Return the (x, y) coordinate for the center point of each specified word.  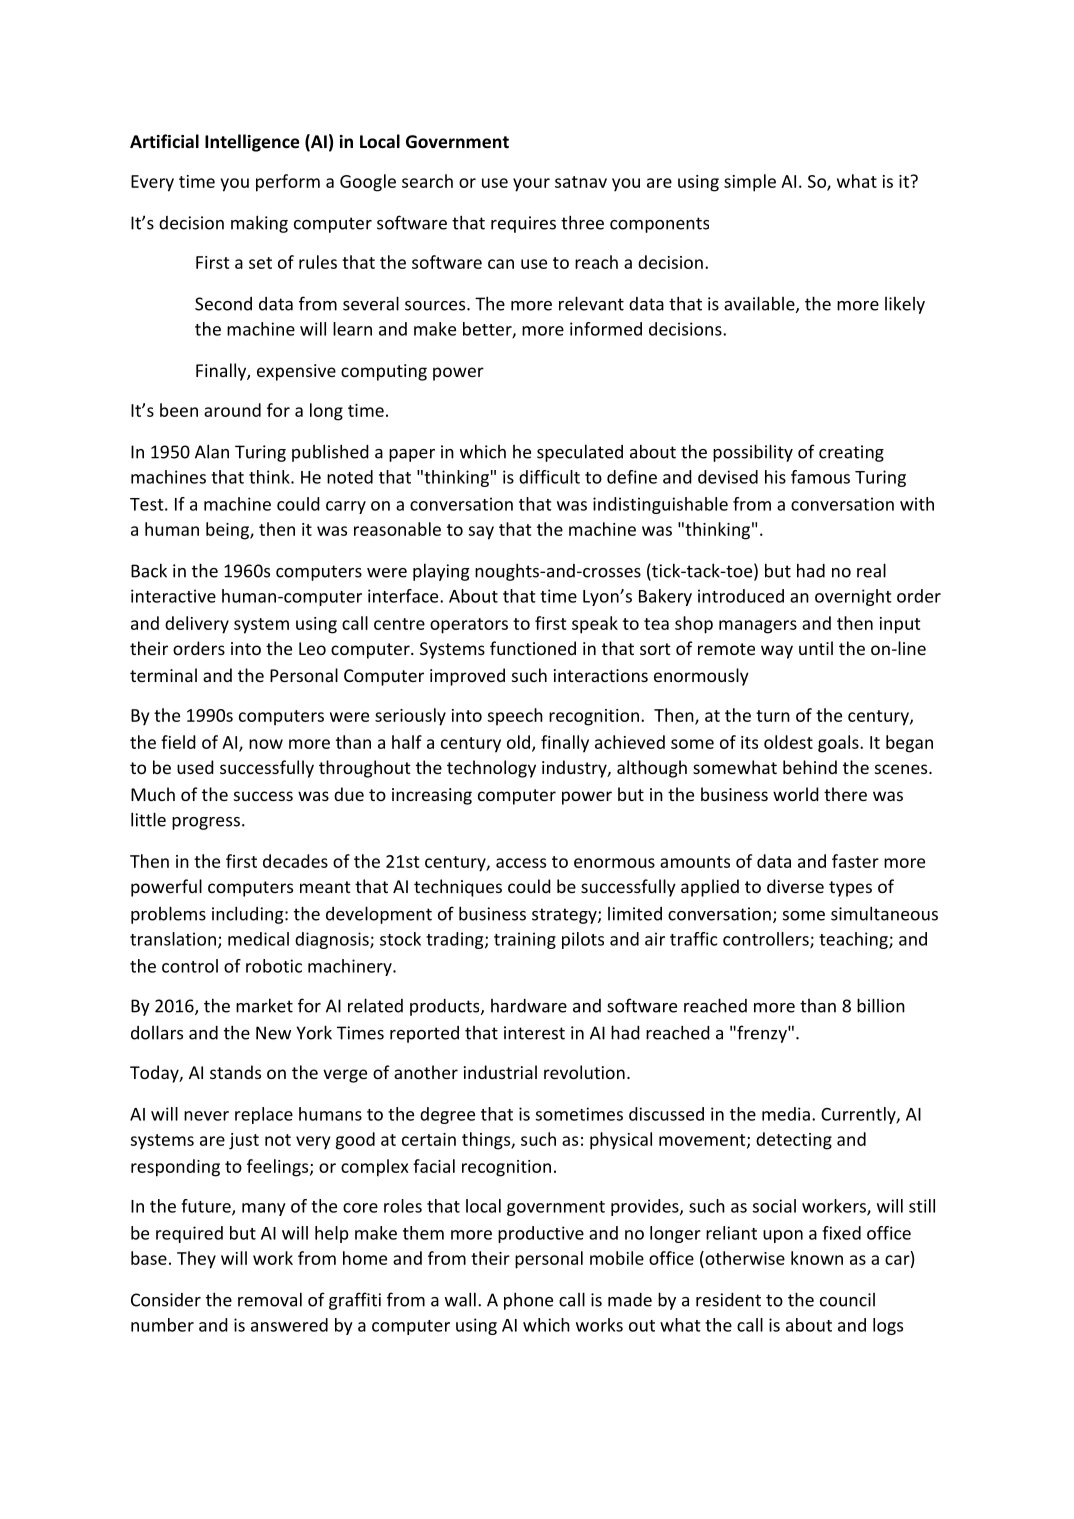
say (481, 533)
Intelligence (252, 143)
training (525, 940)
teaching (854, 940)
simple (750, 183)
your (531, 185)
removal (270, 1299)
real (871, 570)
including (249, 915)
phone (528, 1301)
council (847, 1300)
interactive (173, 596)
